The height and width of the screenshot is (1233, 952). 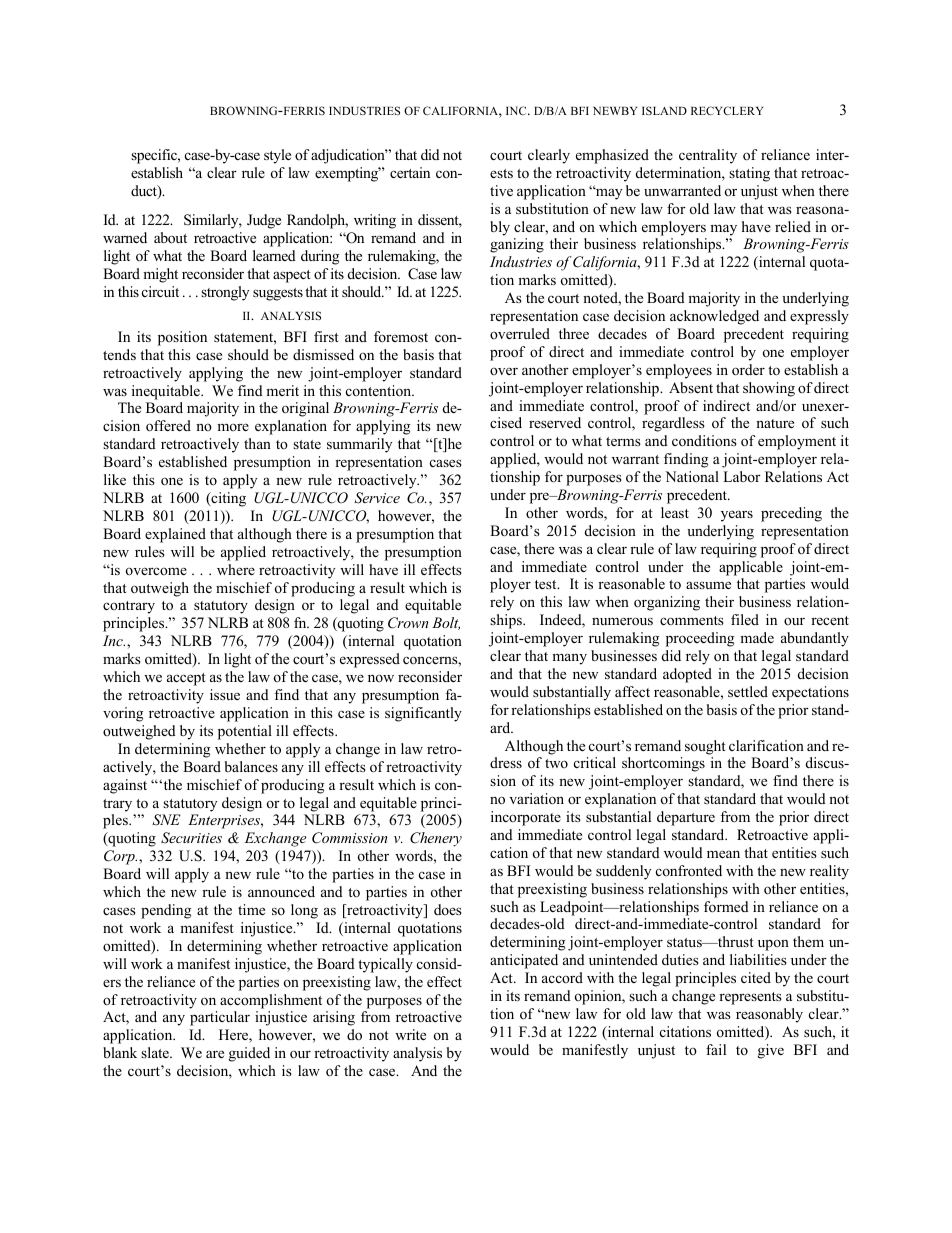 I want to click on Bolt, so click(x=446, y=623).
